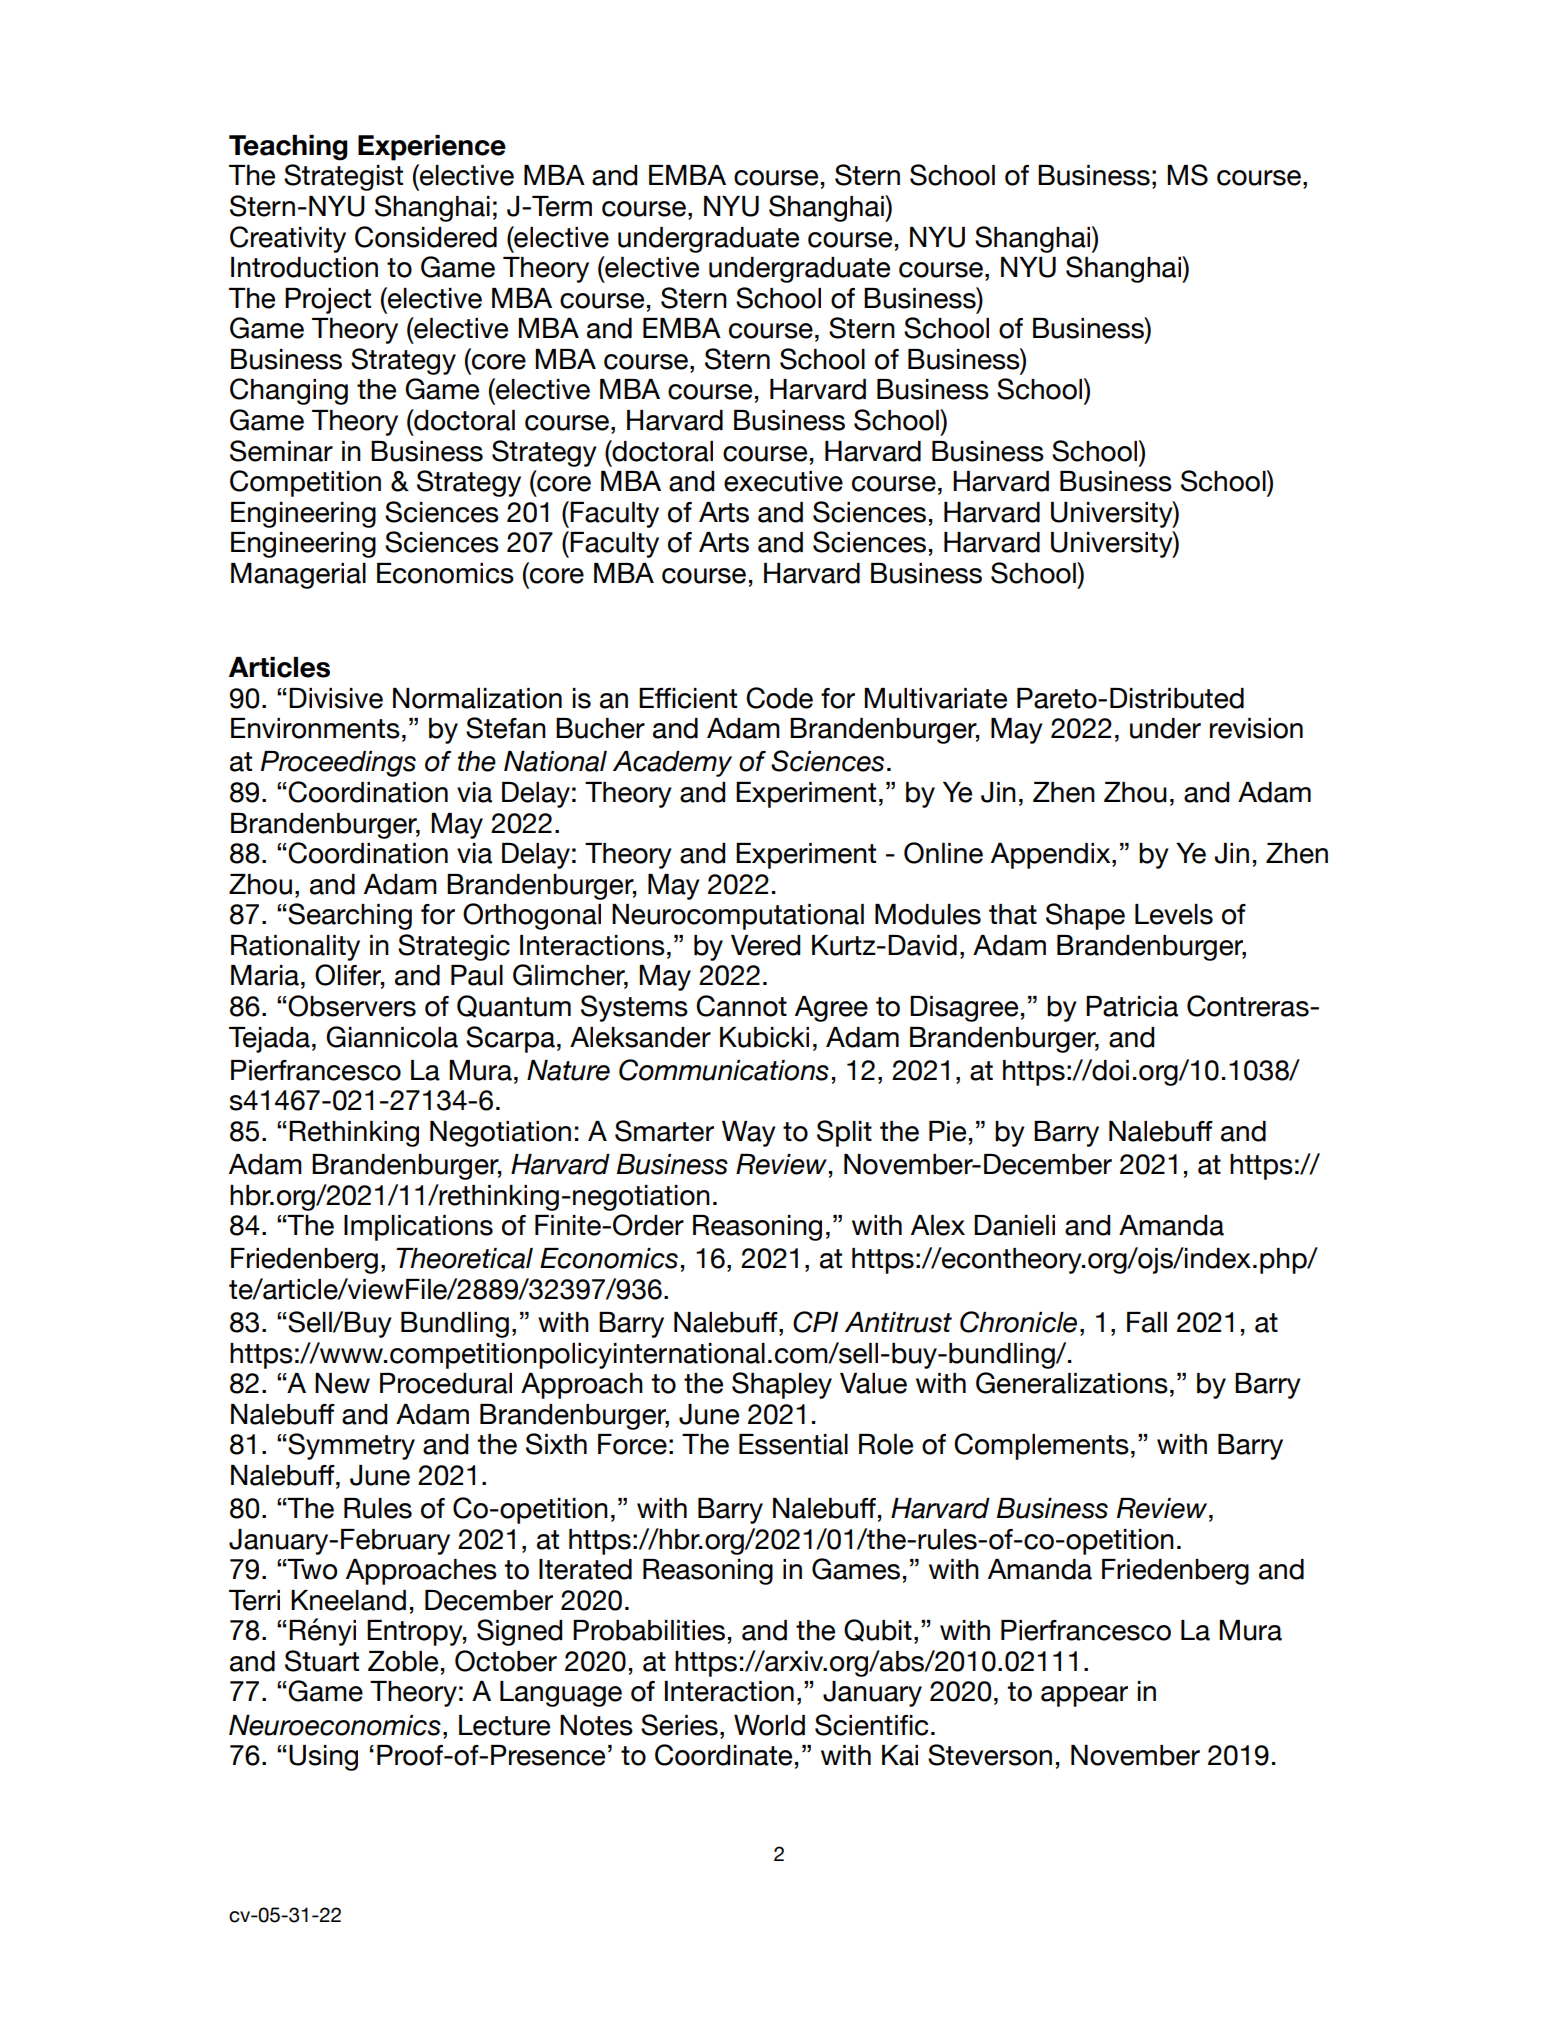  What do you see at coordinates (741, 1006) in the screenshot?
I see `Cannot` at bounding box center [741, 1006].
